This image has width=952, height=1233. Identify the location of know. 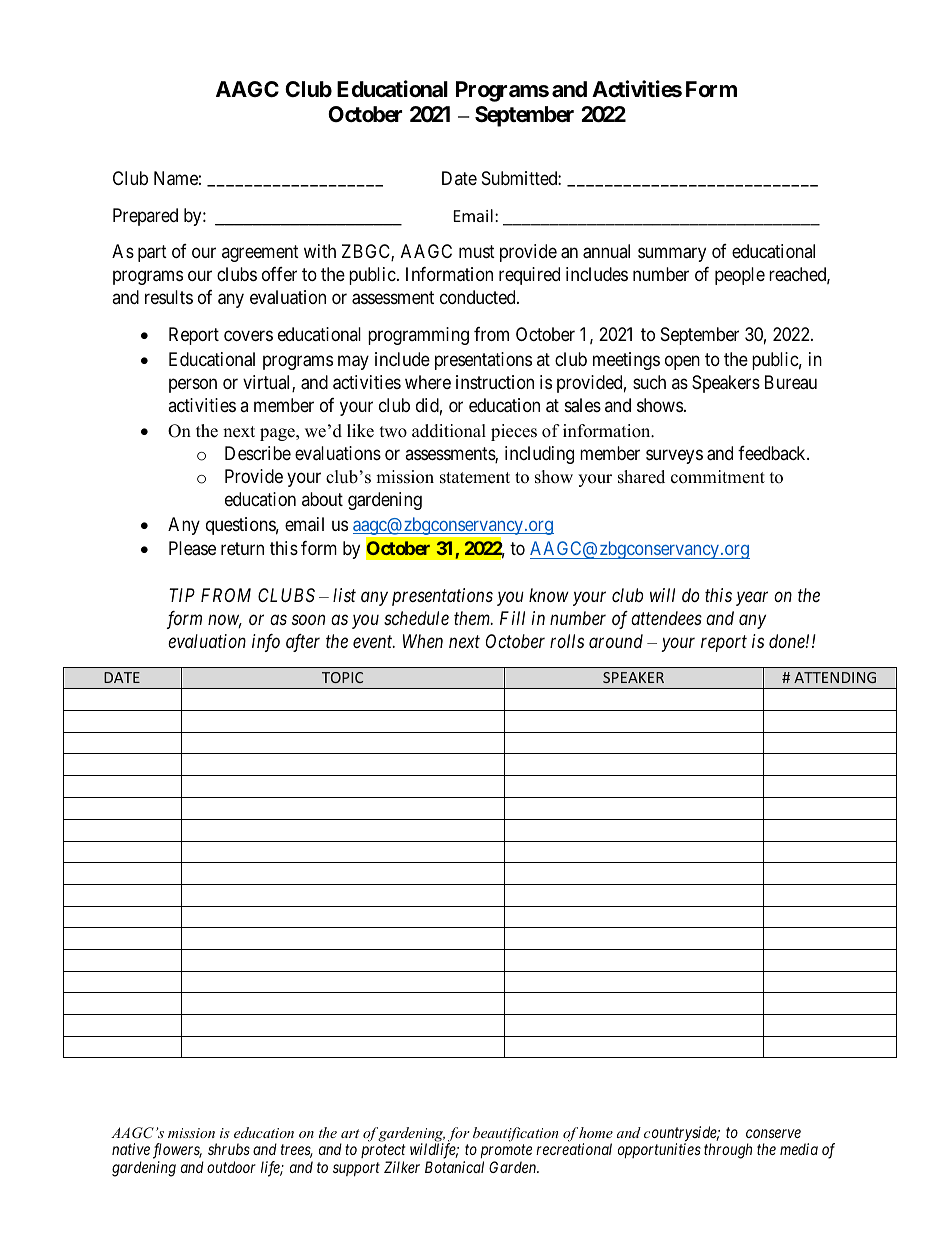
(549, 595).
